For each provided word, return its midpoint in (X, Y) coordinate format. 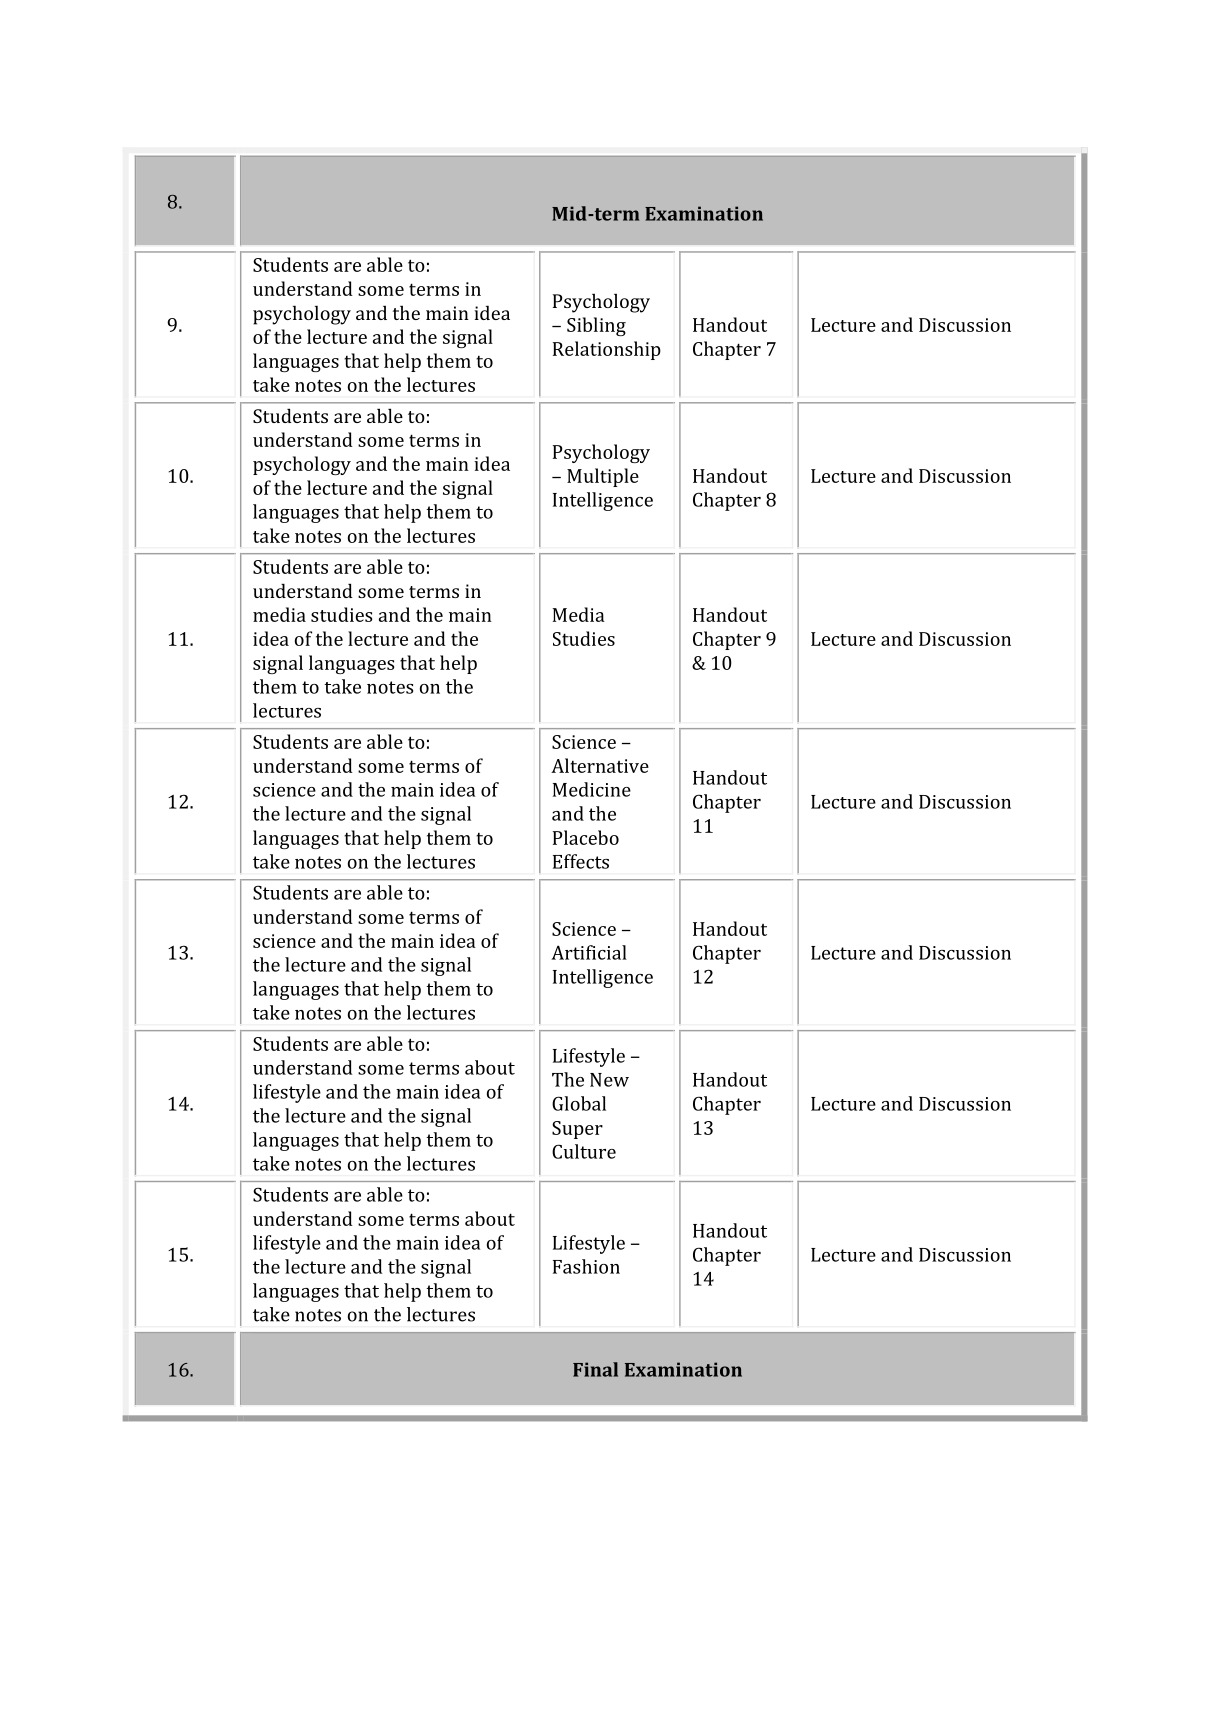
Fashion (586, 1266)
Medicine (592, 789)
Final (595, 1369)
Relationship (607, 350)
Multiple (603, 477)
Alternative (600, 765)
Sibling (596, 326)
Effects (581, 861)
